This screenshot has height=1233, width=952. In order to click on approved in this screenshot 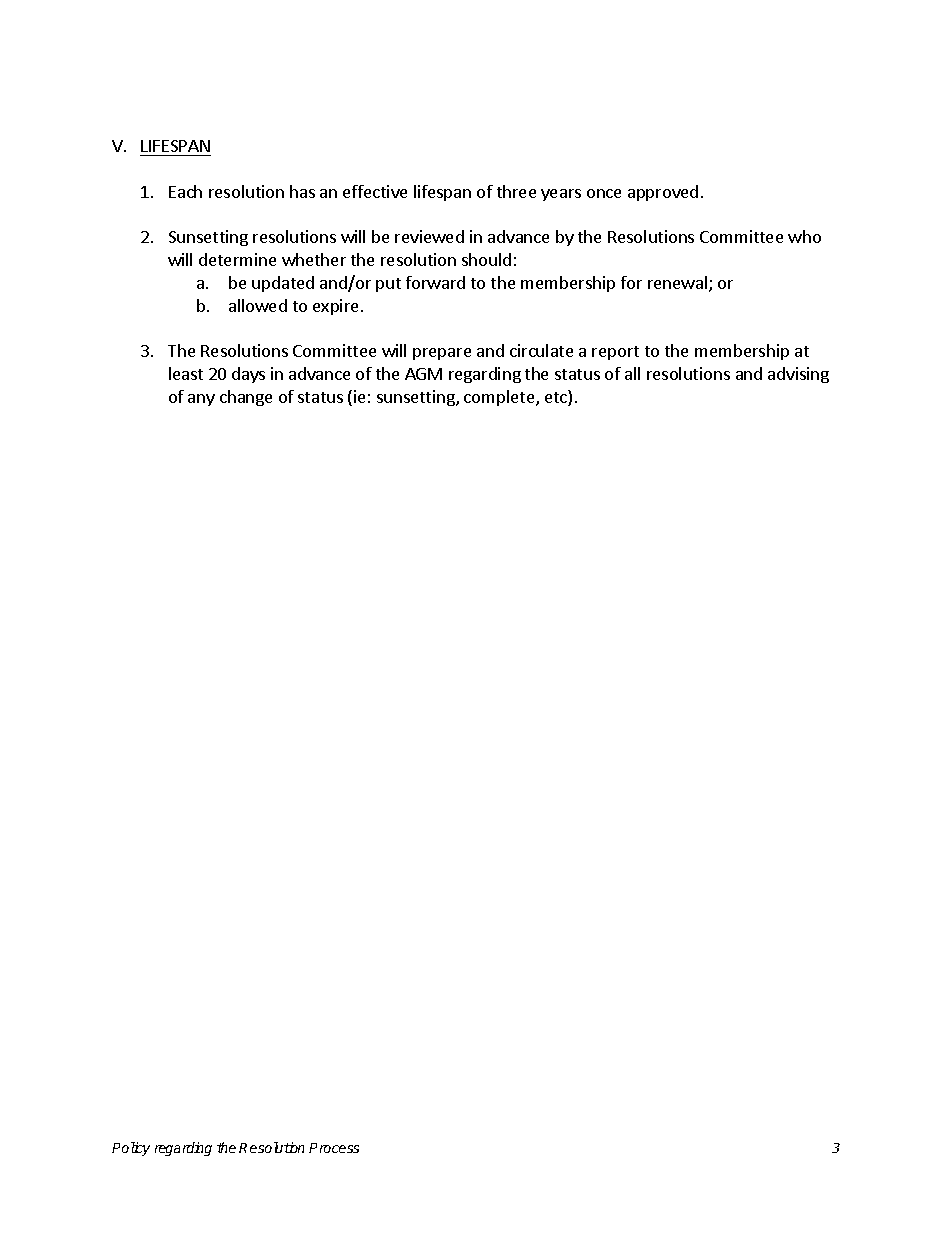, I will do `click(663, 193)`.
